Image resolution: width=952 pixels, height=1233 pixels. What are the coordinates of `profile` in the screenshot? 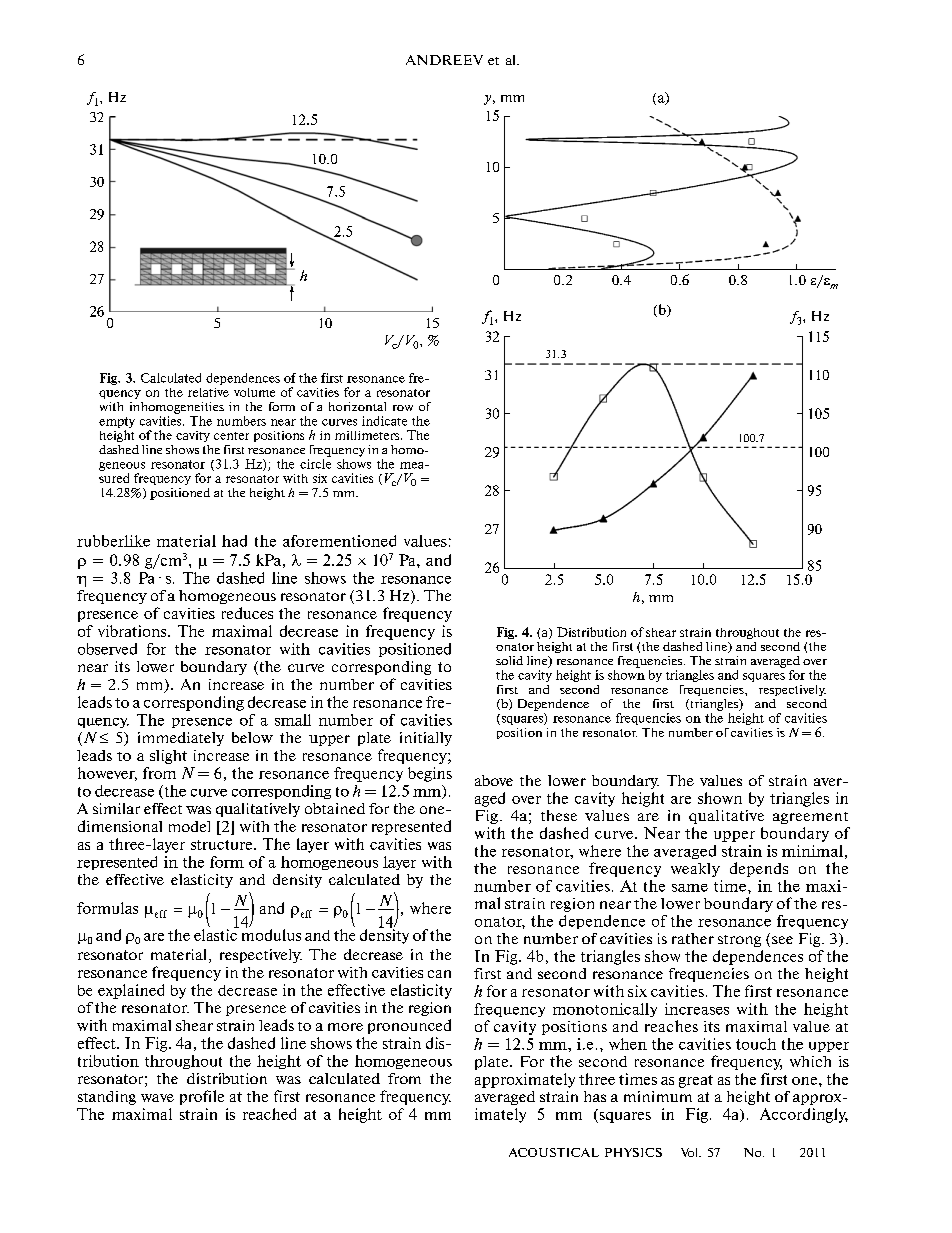 It's located at (202, 1097).
